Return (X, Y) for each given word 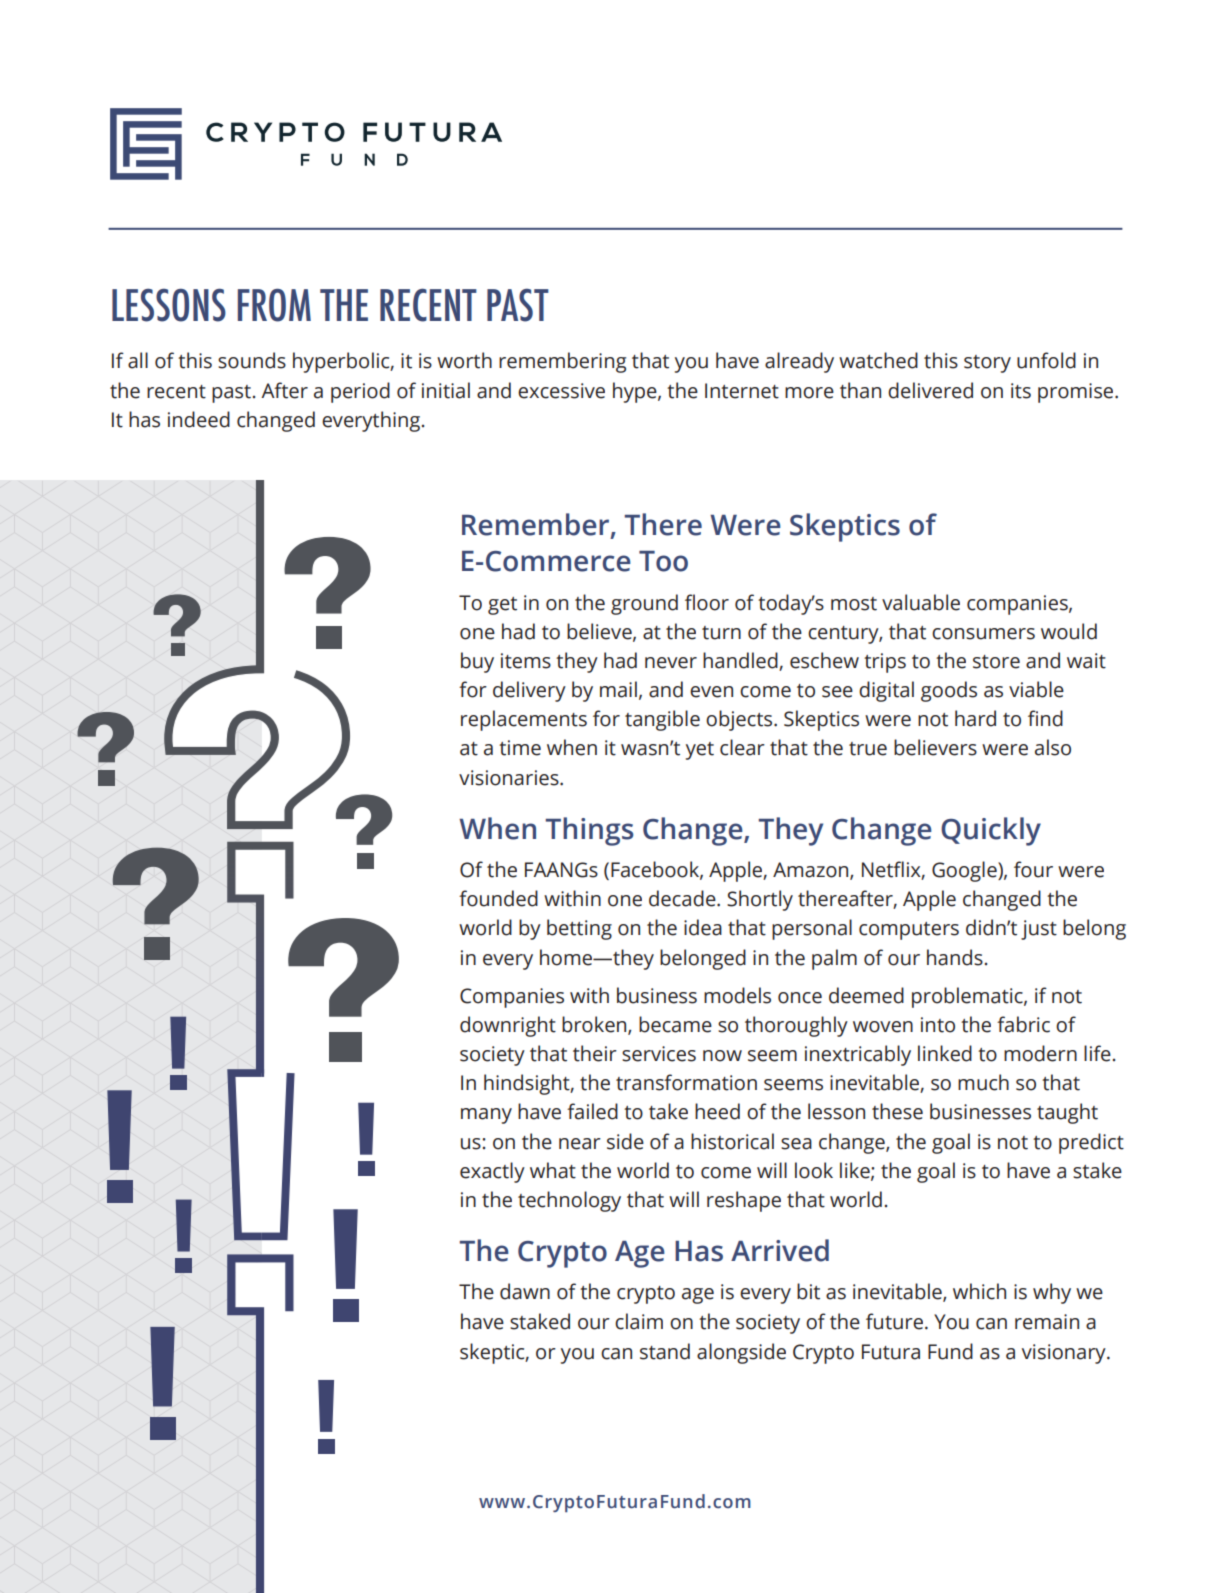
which (979, 1291)
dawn (525, 1291)
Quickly (991, 831)
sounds (252, 360)
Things (589, 831)
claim (639, 1321)
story (987, 364)
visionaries (510, 778)
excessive (561, 391)
